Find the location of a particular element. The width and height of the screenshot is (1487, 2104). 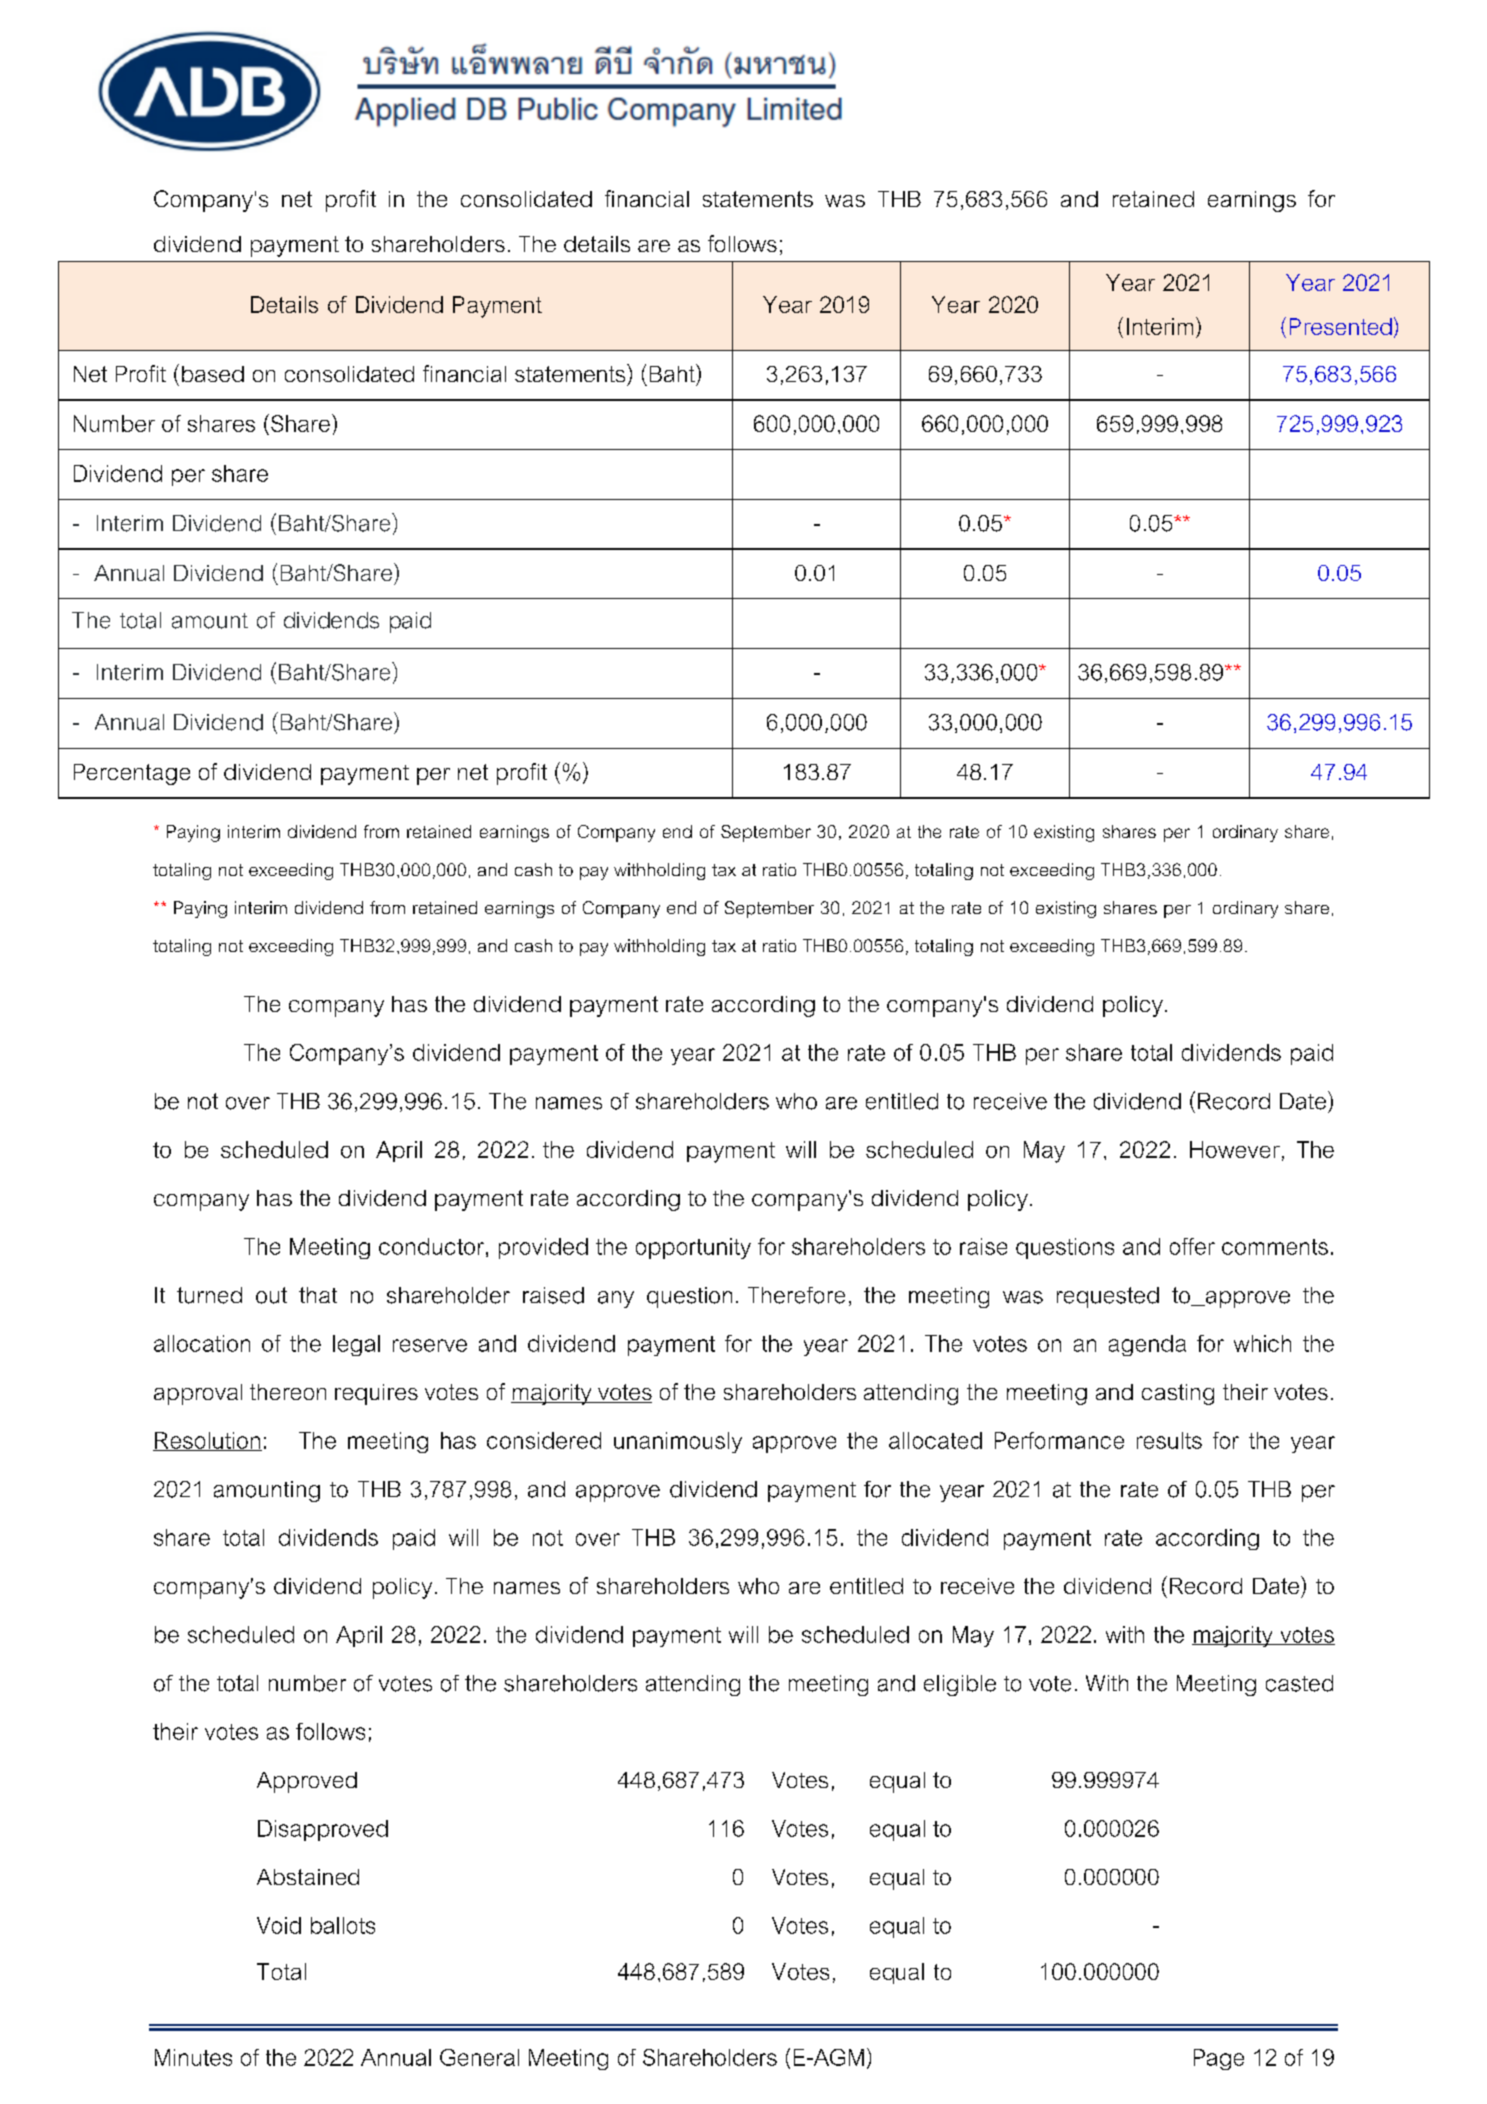

based is located at coordinates (213, 374).
